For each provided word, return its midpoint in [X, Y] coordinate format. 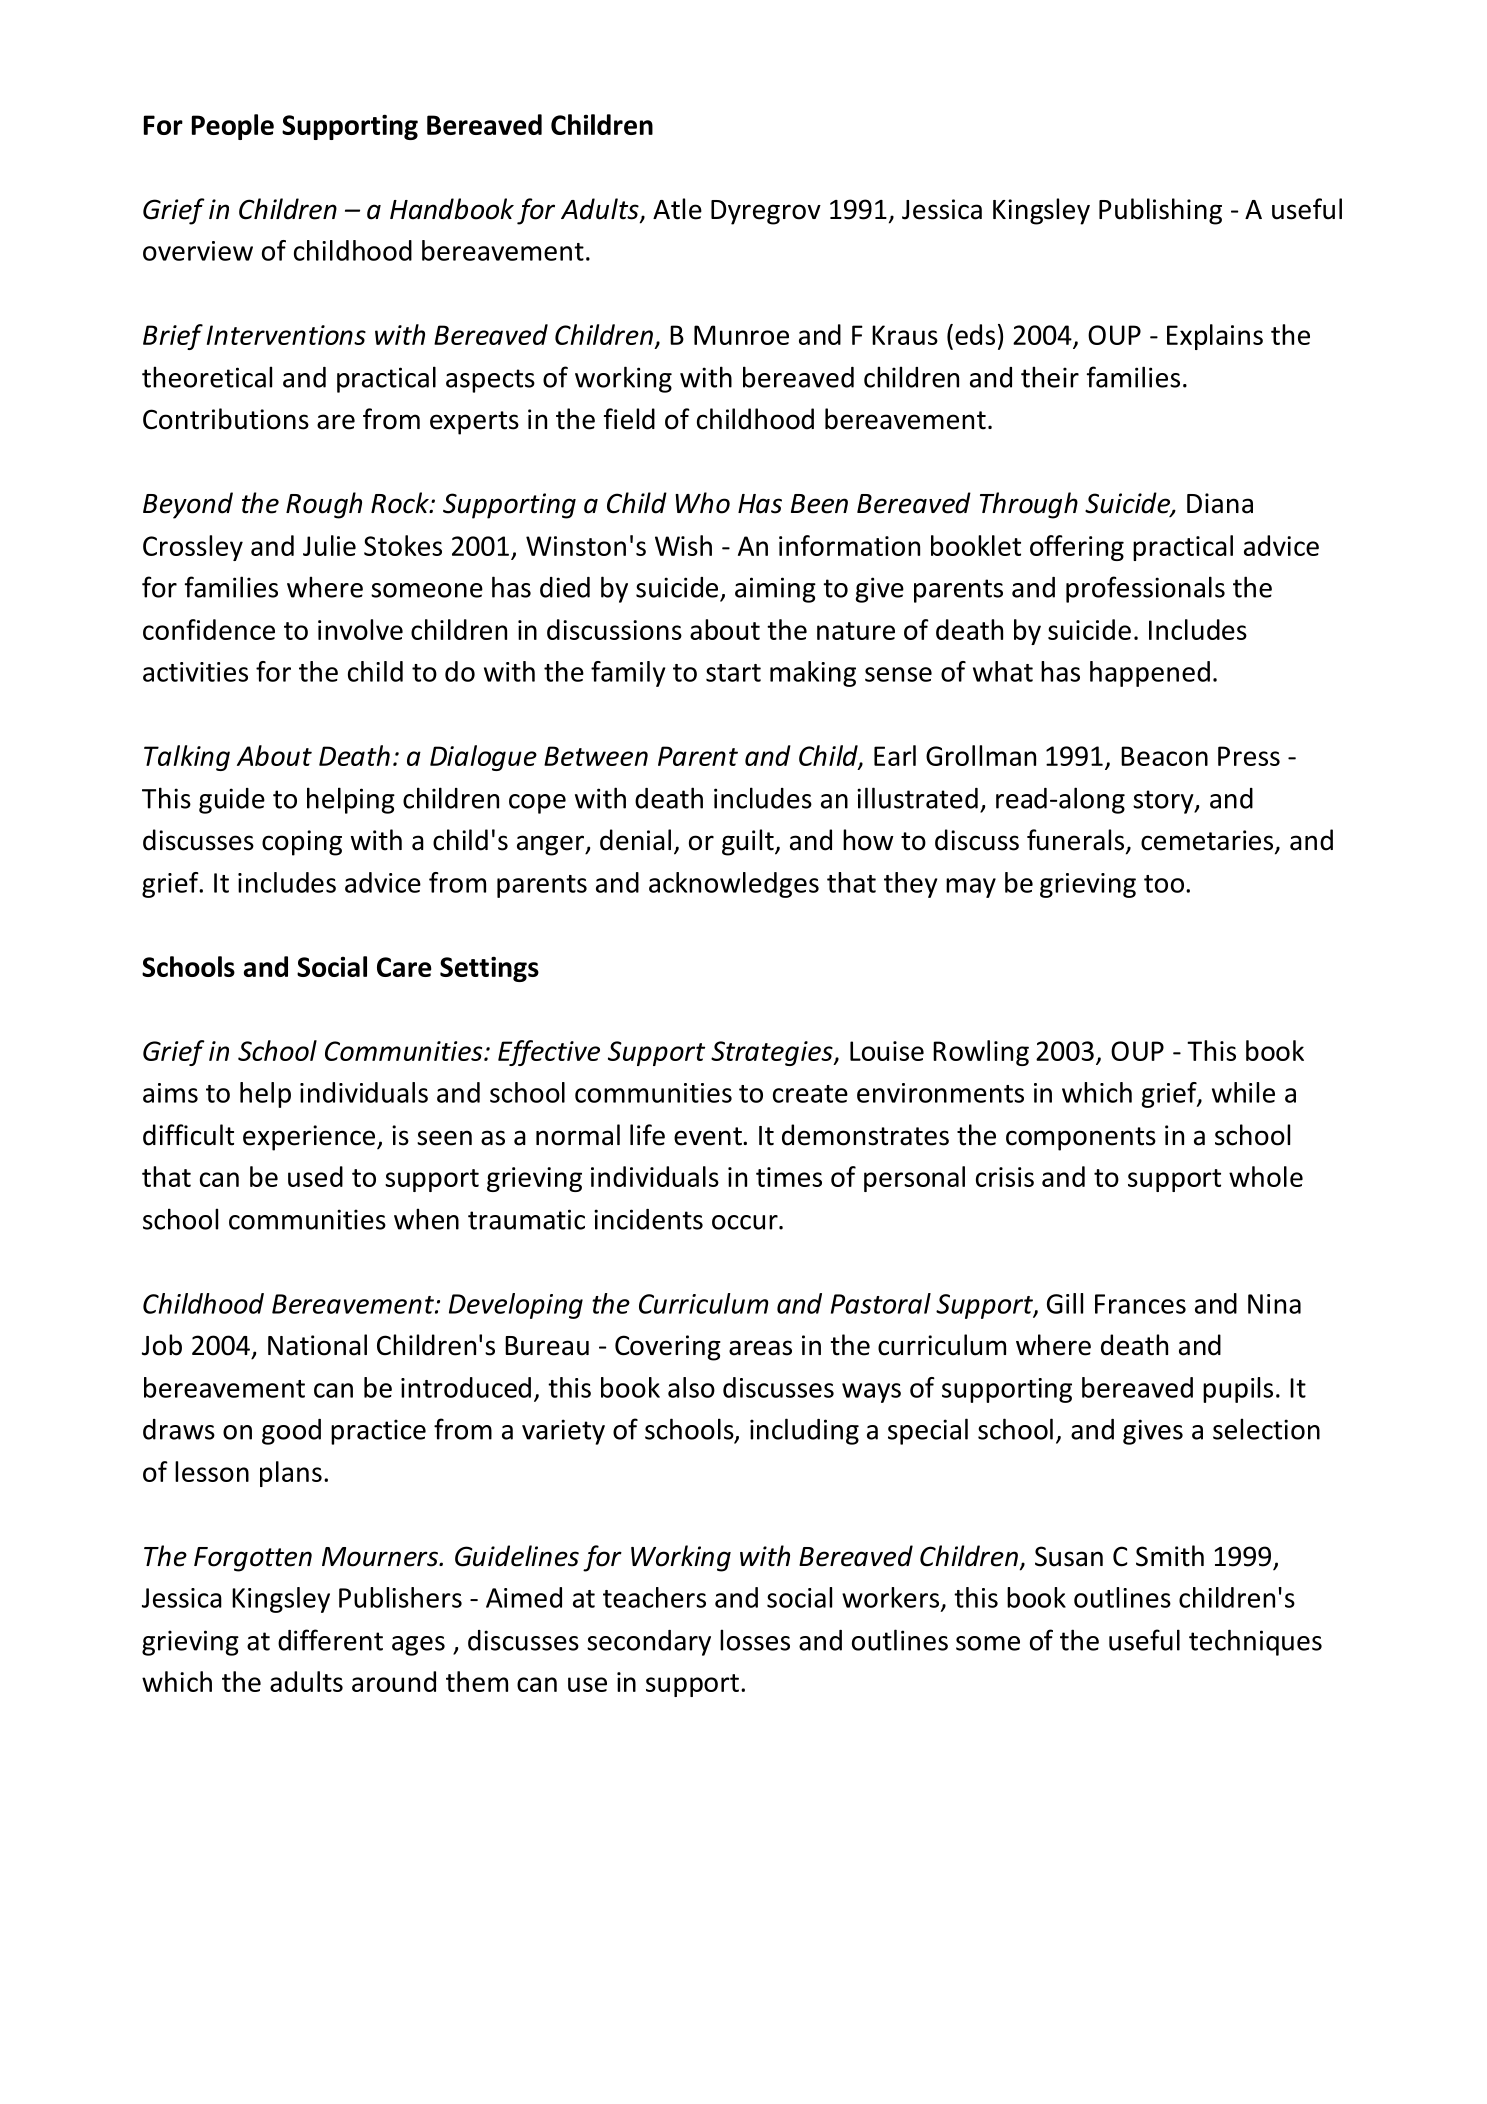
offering [1077, 548]
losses [755, 1640]
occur [746, 1222]
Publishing [1160, 211]
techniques [1255, 1642]
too [1165, 884]
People [233, 127]
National [317, 1345]
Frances [1140, 1304]
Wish [683, 545]
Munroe [741, 335]
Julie [329, 545]
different [330, 1640]
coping [302, 843]
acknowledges [734, 885]
